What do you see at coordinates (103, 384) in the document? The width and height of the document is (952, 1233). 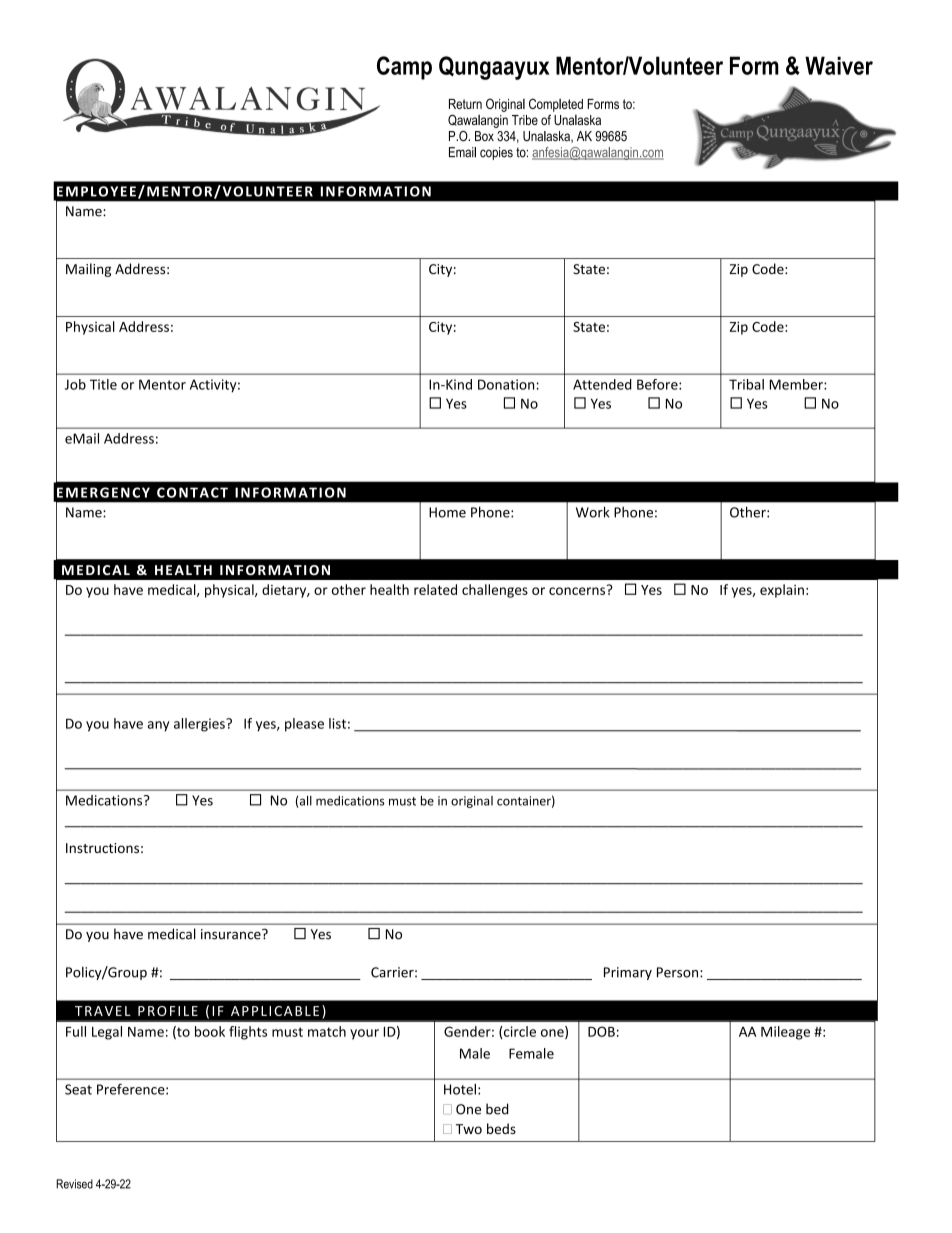 I see `Title` at bounding box center [103, 384].
